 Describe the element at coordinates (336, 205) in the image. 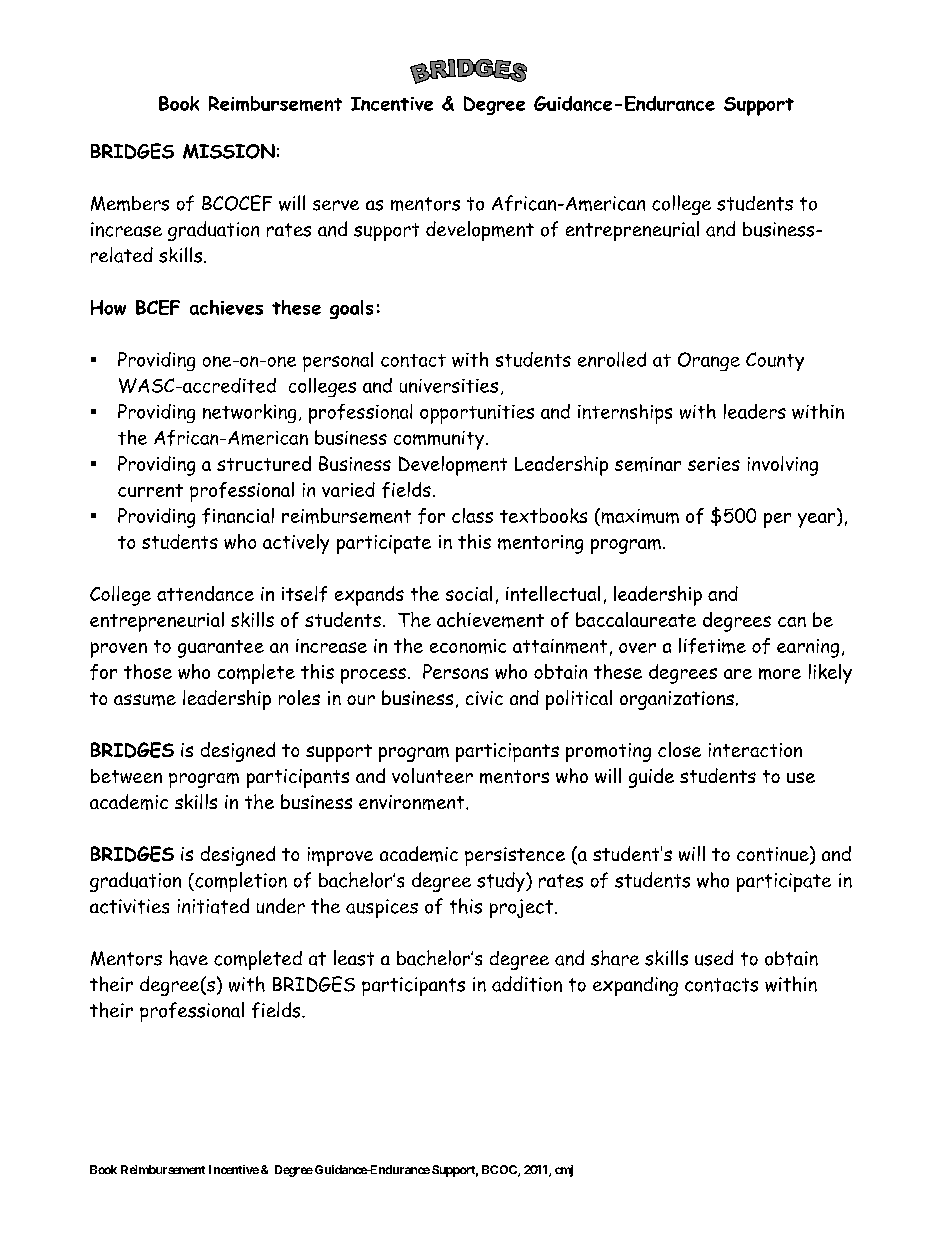

I see `serve` at that location.
